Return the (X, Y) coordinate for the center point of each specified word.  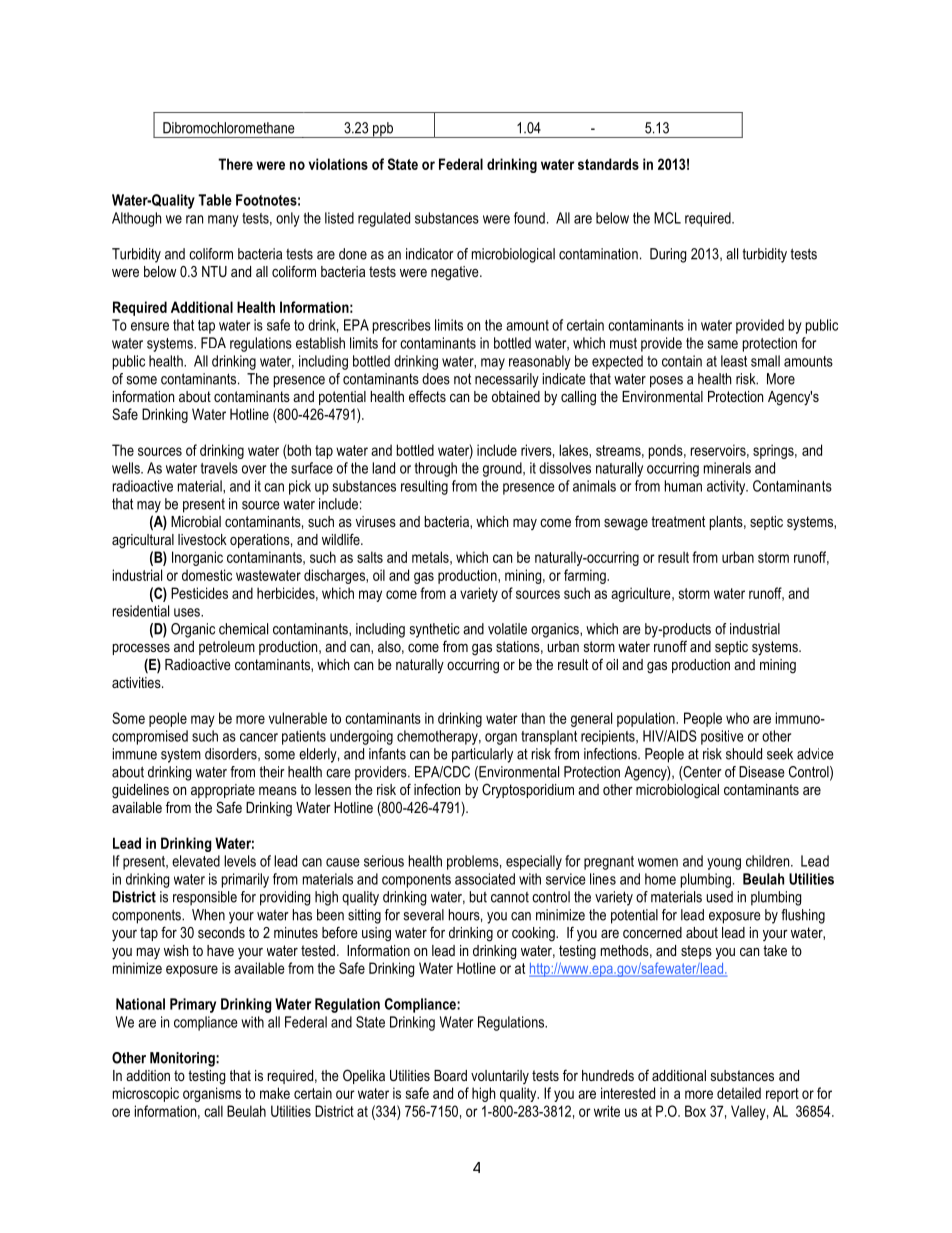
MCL (667, 218)
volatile (507, 629)
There (235, 164)
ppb (383, 130)
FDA (213, 343)
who (737, 718)
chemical (243, 629)
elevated (196, 861)
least (734, 361)
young (724, 864)
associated (485, 879)
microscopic (146, 1094)
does (436, 379)
